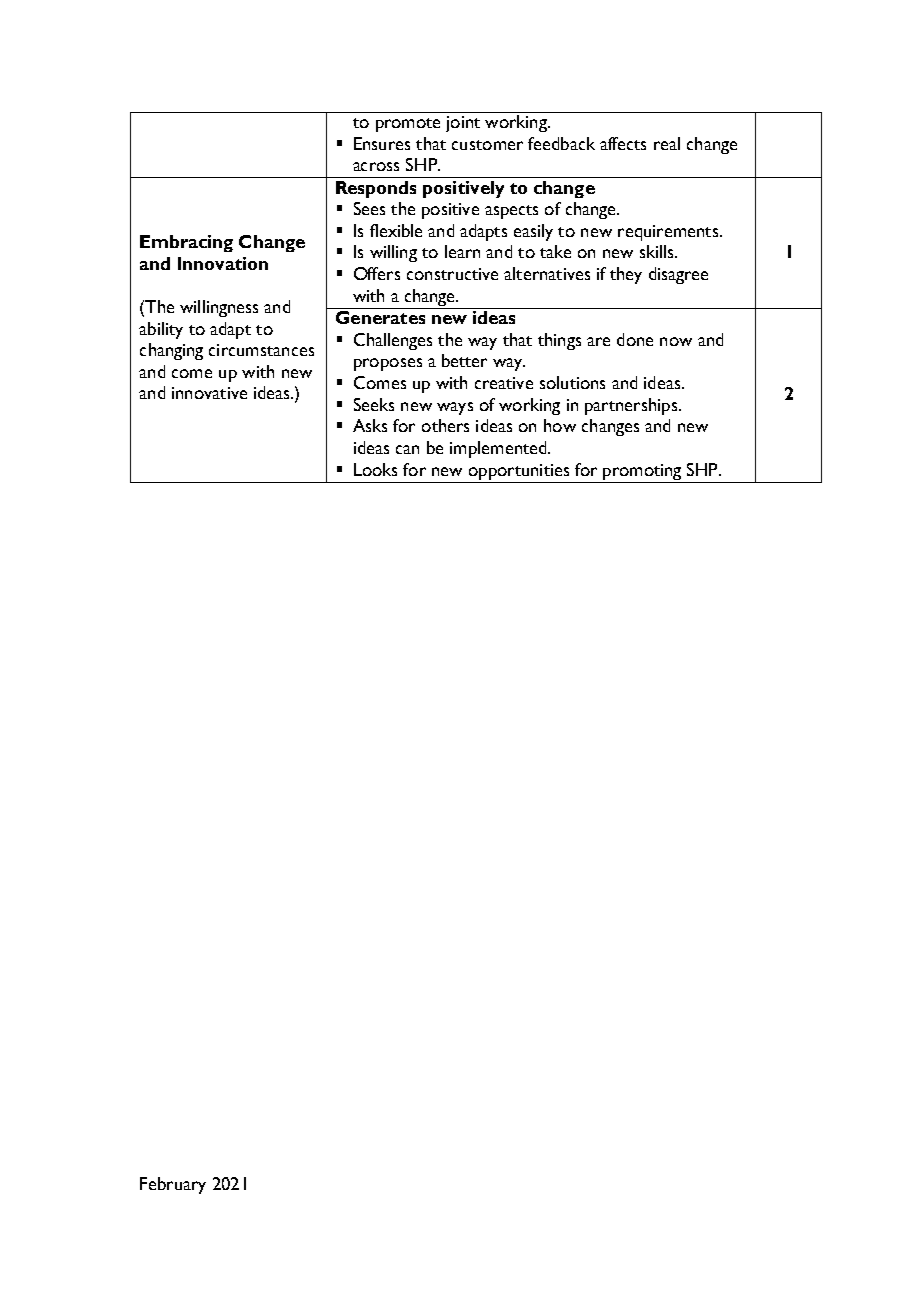 Image resolution: width=924 pixels, height=1308 pixels. Describe the element at coordinates (623, 143) in the page. I see `affects` at that location.
